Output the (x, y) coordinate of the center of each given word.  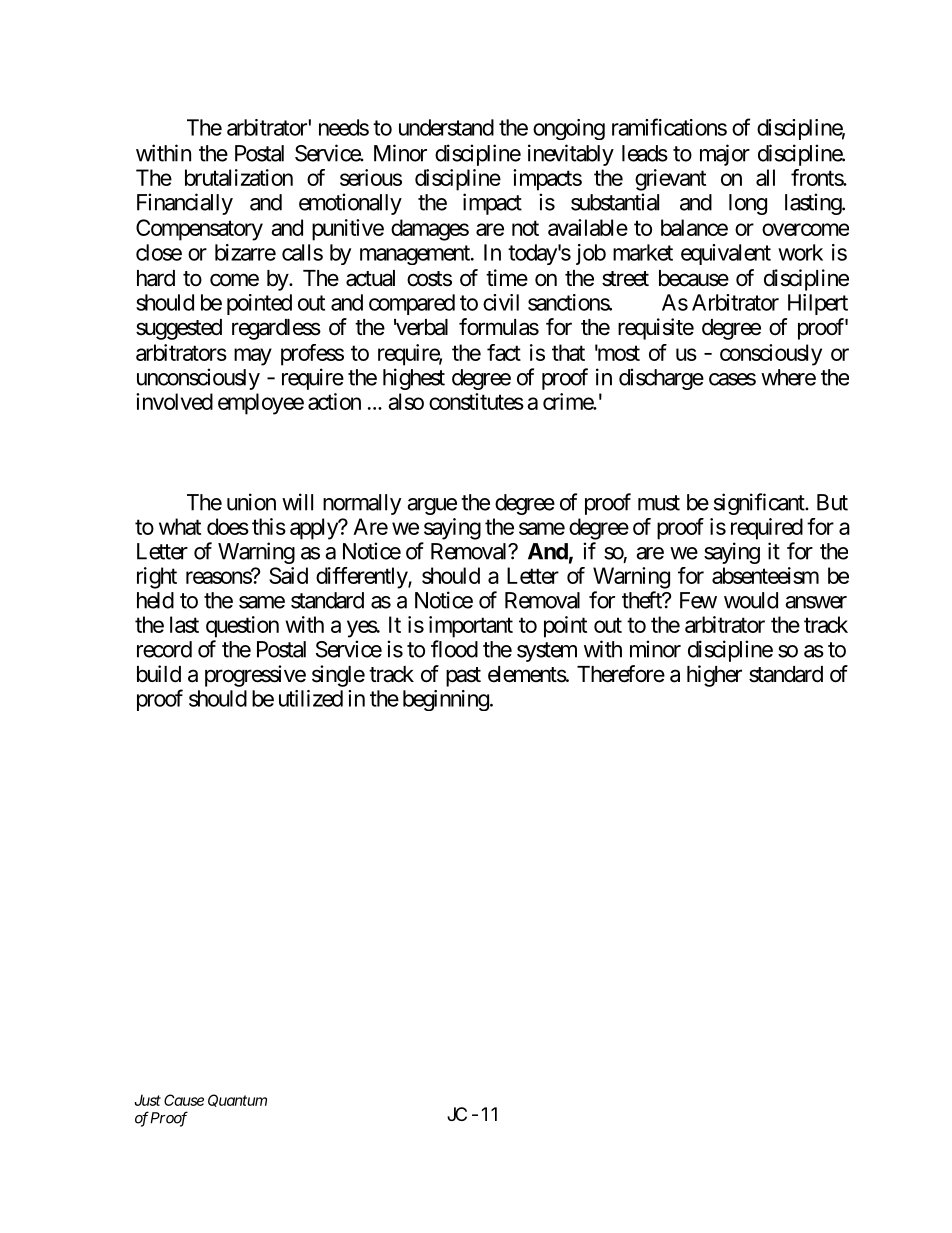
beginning (446, 700)
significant (760, 504)
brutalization (239, 177)
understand (446, 127)
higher (714, 676)
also (406, 401)
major (725, 155)
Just (148, 1100)
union (251, 502)
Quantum (237, 1100)
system (547, 652)
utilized (311, 698)
